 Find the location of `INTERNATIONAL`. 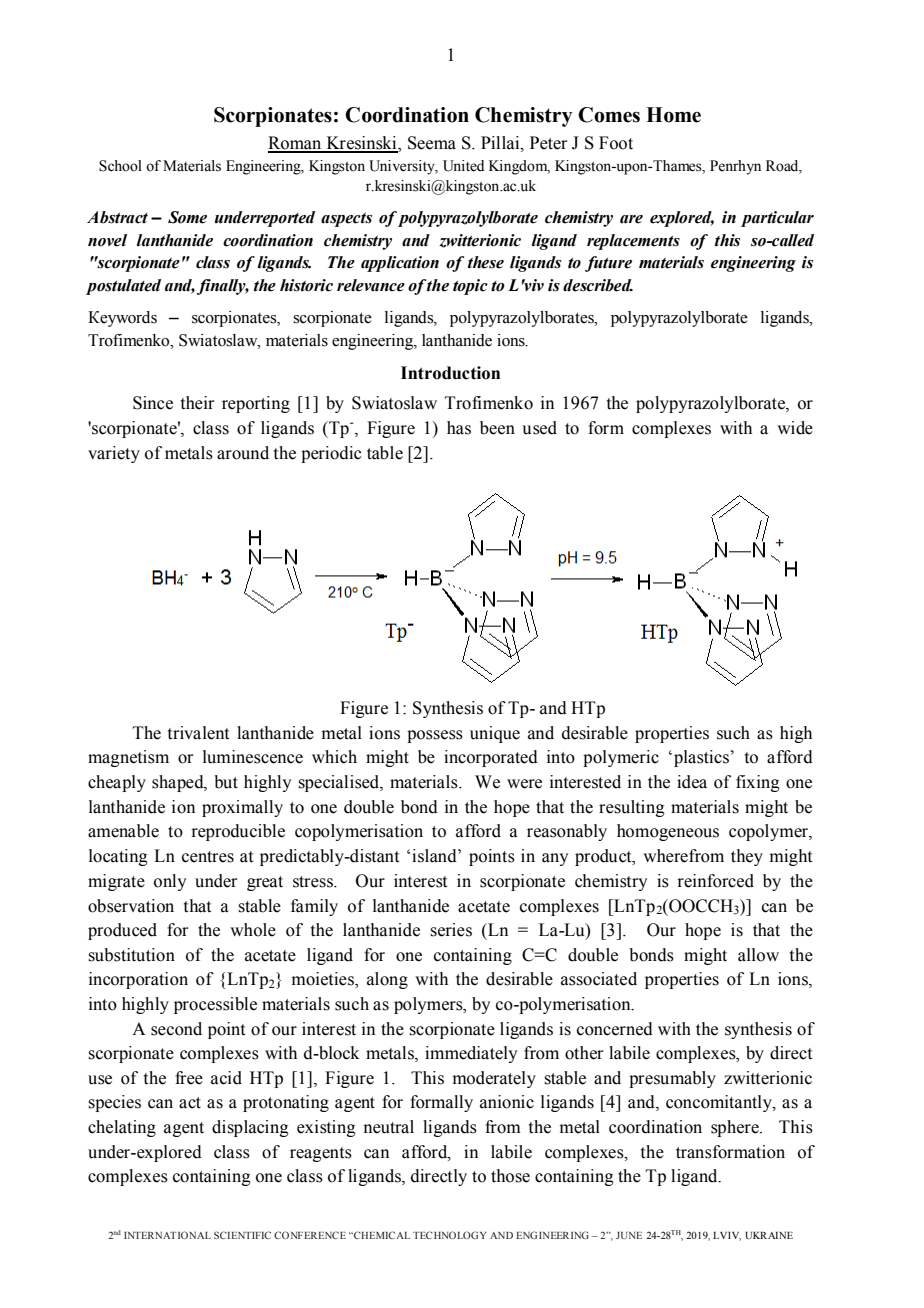

INTERNATIONAL is located at coordinates (167, 1235).
